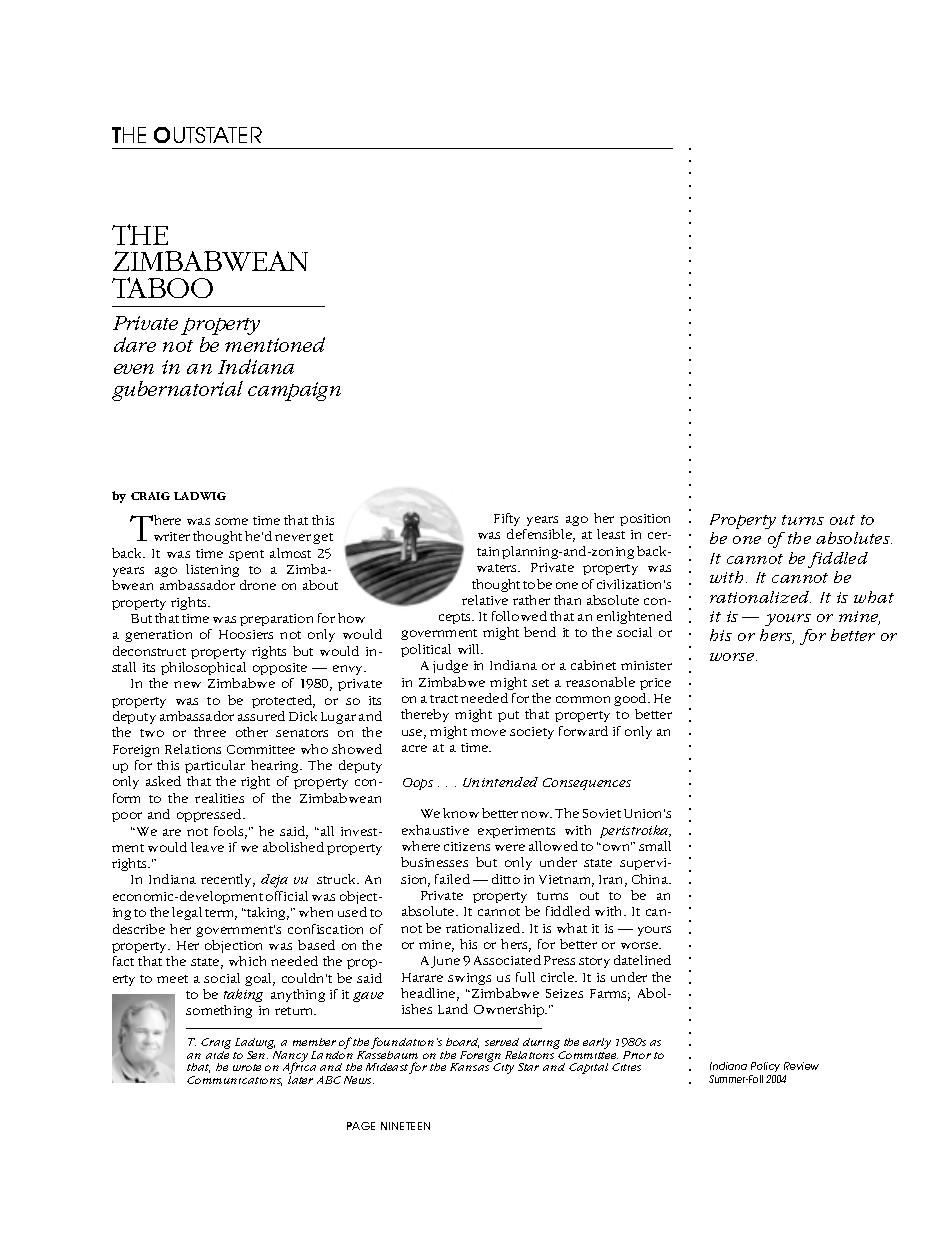 Image resolution: width=952 pixels, height=1233 pixels. Describe the element at coordinates (323, 538) in the image. I see `get` at that location.
